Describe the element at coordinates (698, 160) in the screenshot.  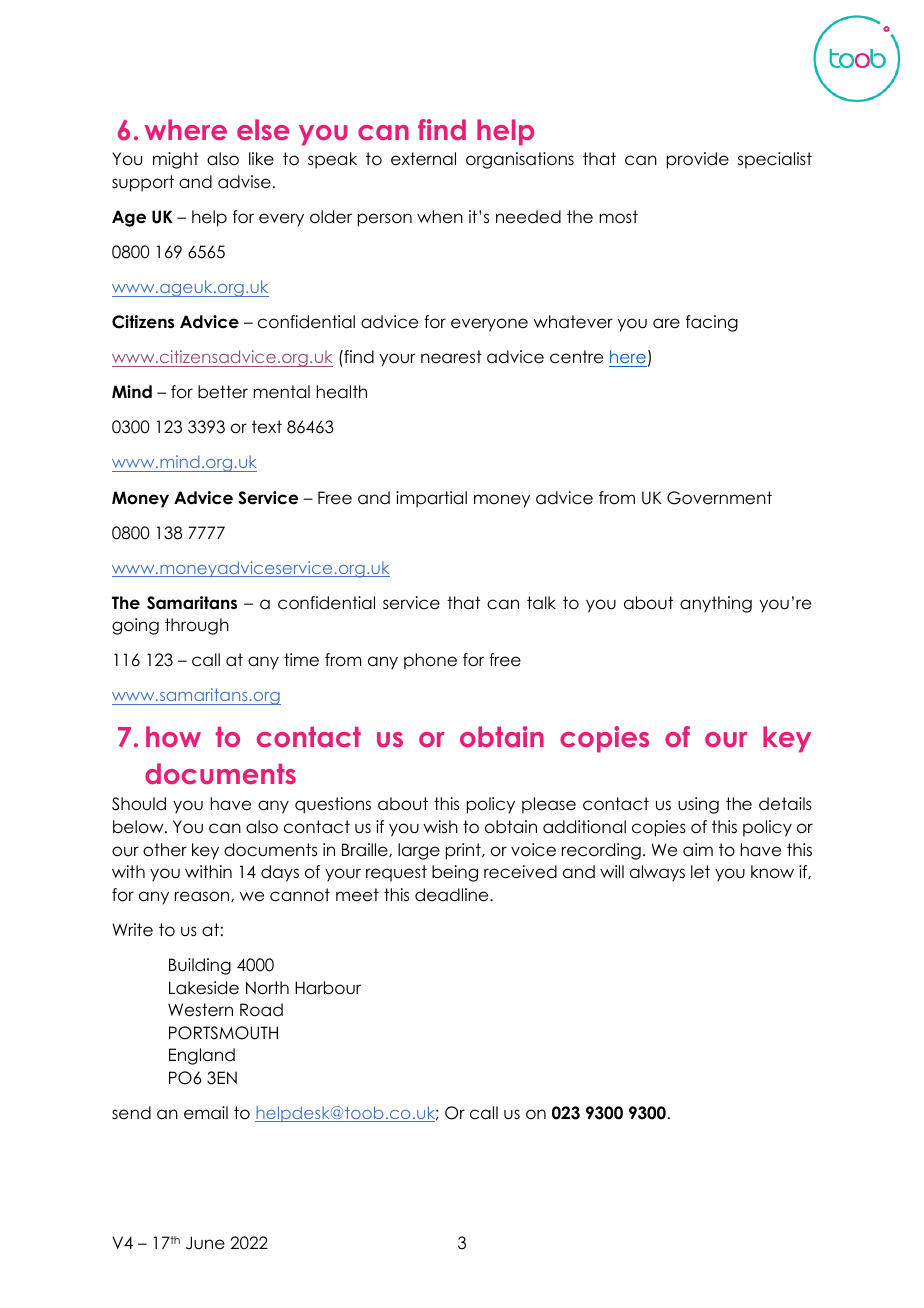
I see `provide` at that location.
